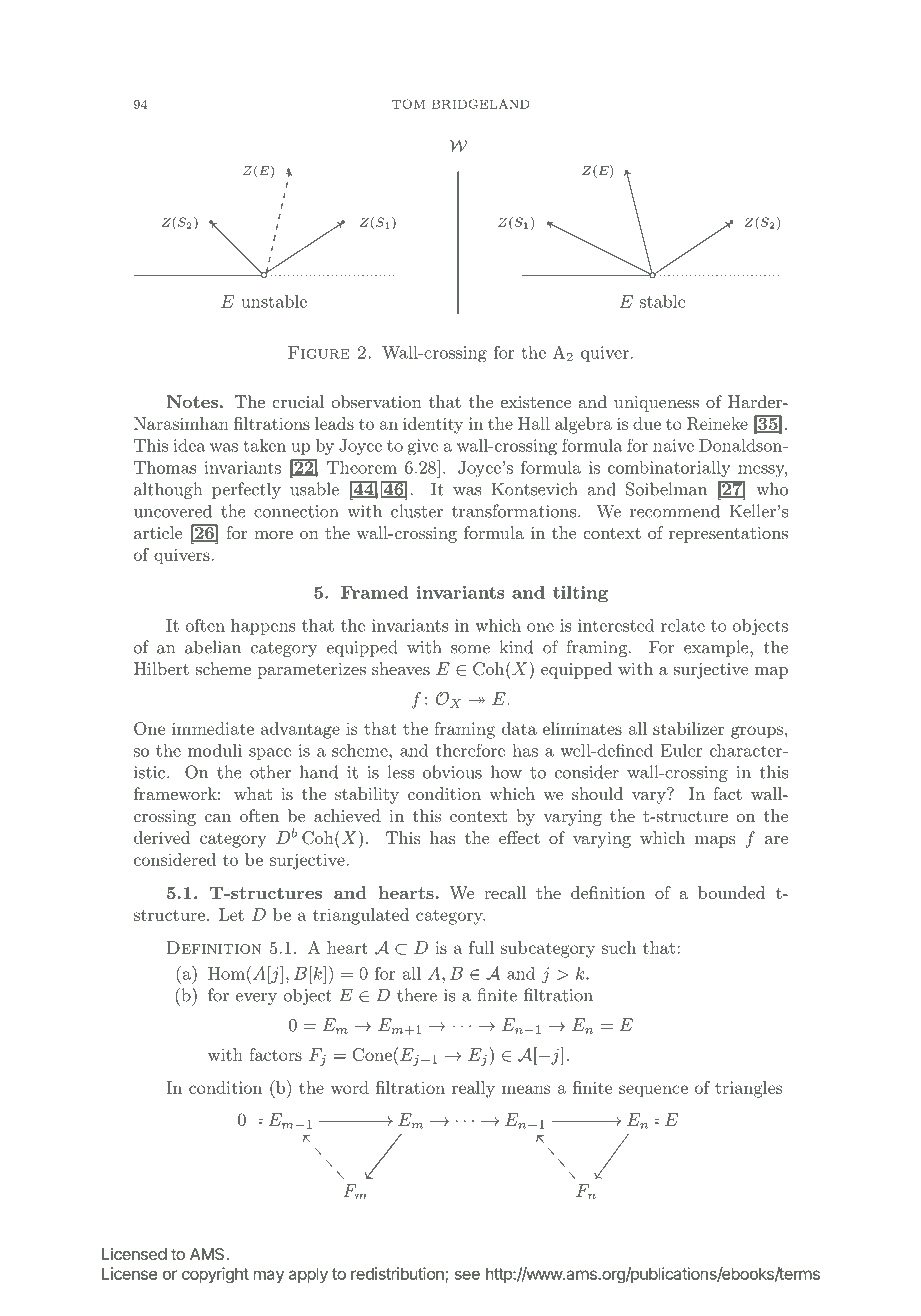  I want to click on immediate, so click(213, 728).
